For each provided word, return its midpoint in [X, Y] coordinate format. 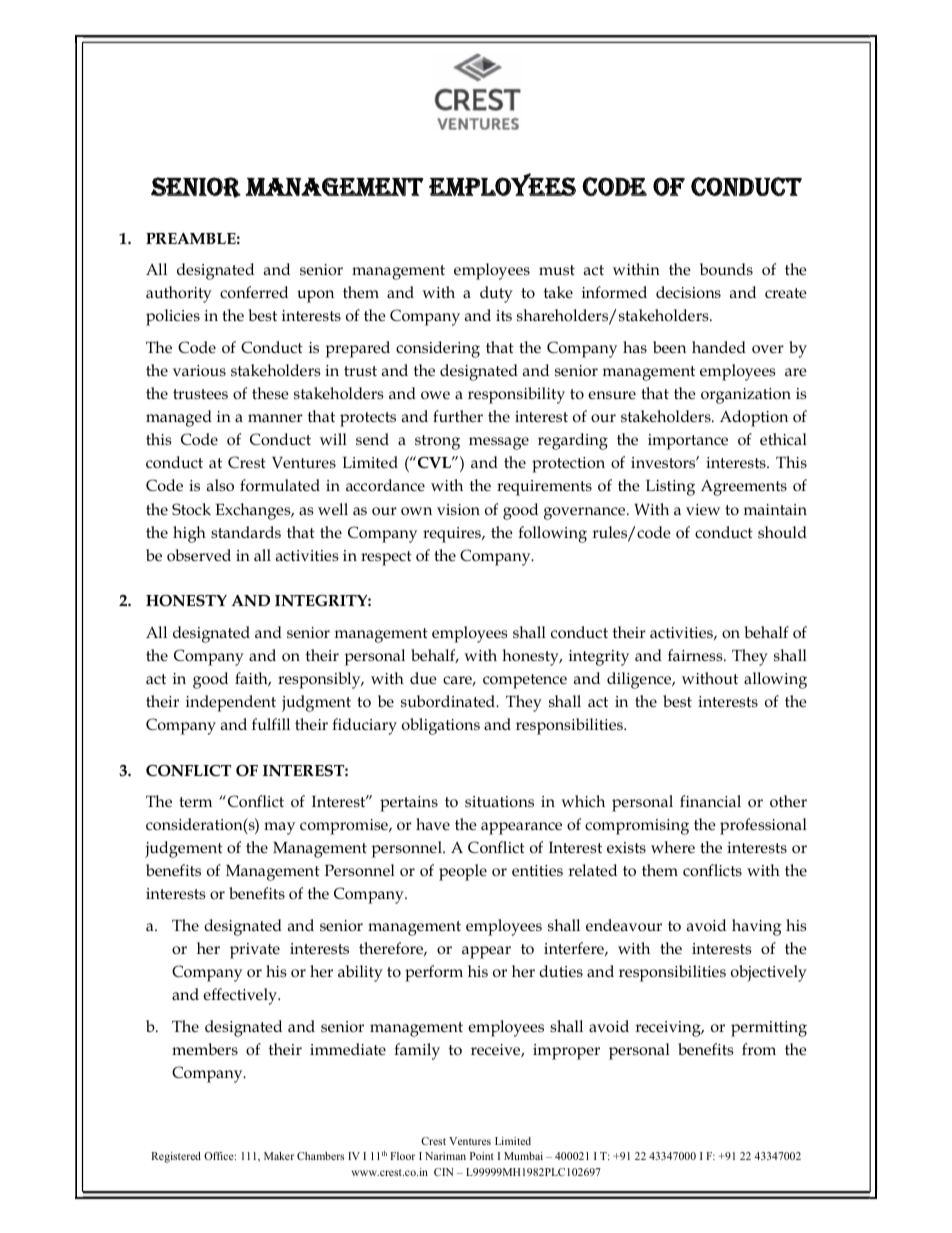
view [703, 510]
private [255, 951]
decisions [688, 292]
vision [458, 509]
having [757, 927]
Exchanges [254, 511]
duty [496, 294]
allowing [775, 680]
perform [434, 973]
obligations [441, 726]
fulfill [271, 724]
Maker [279, 1156]
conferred [254, 292]
